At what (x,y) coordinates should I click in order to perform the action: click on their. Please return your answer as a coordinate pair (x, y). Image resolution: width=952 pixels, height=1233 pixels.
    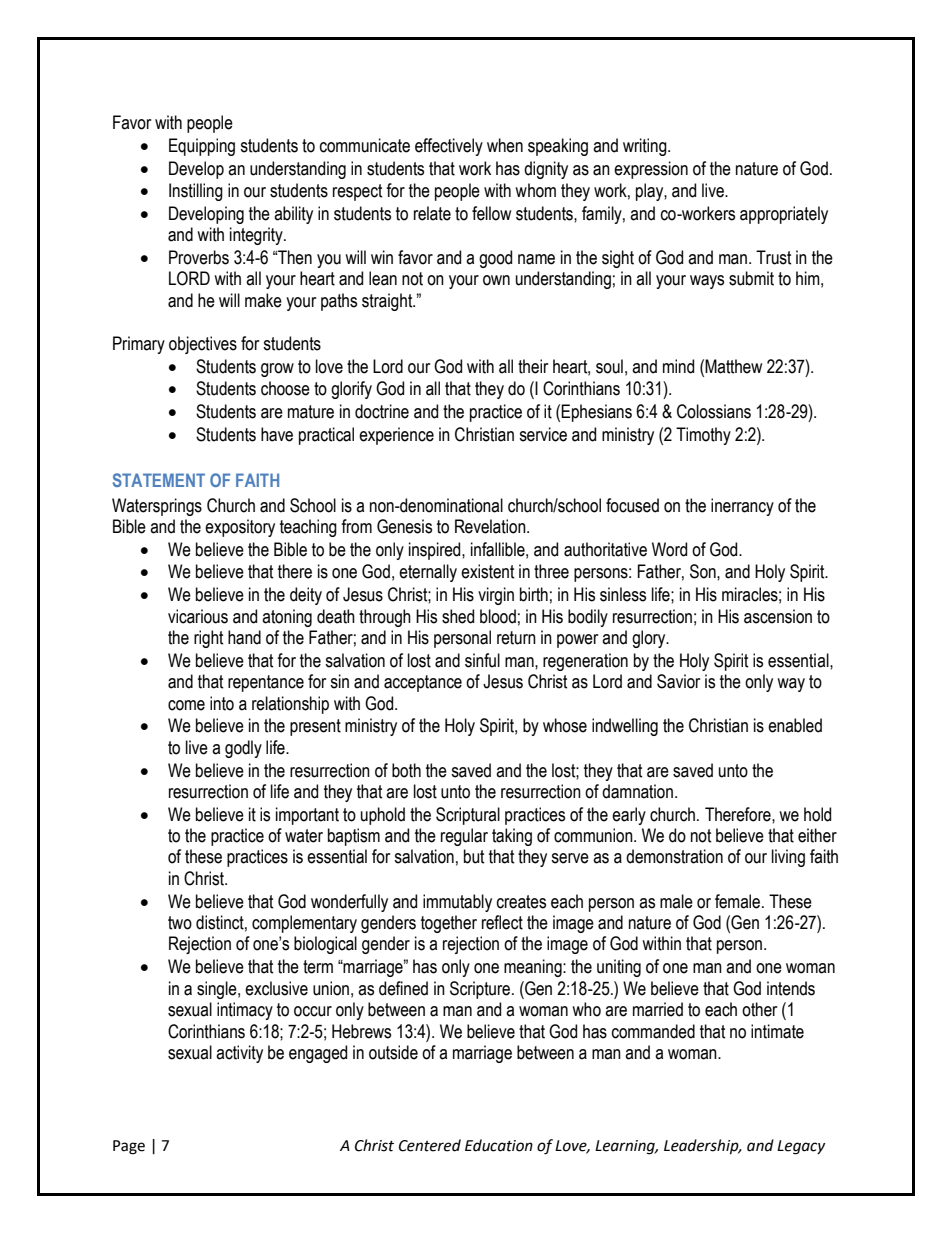
    Looking at the image, I should click on (533, 366).
